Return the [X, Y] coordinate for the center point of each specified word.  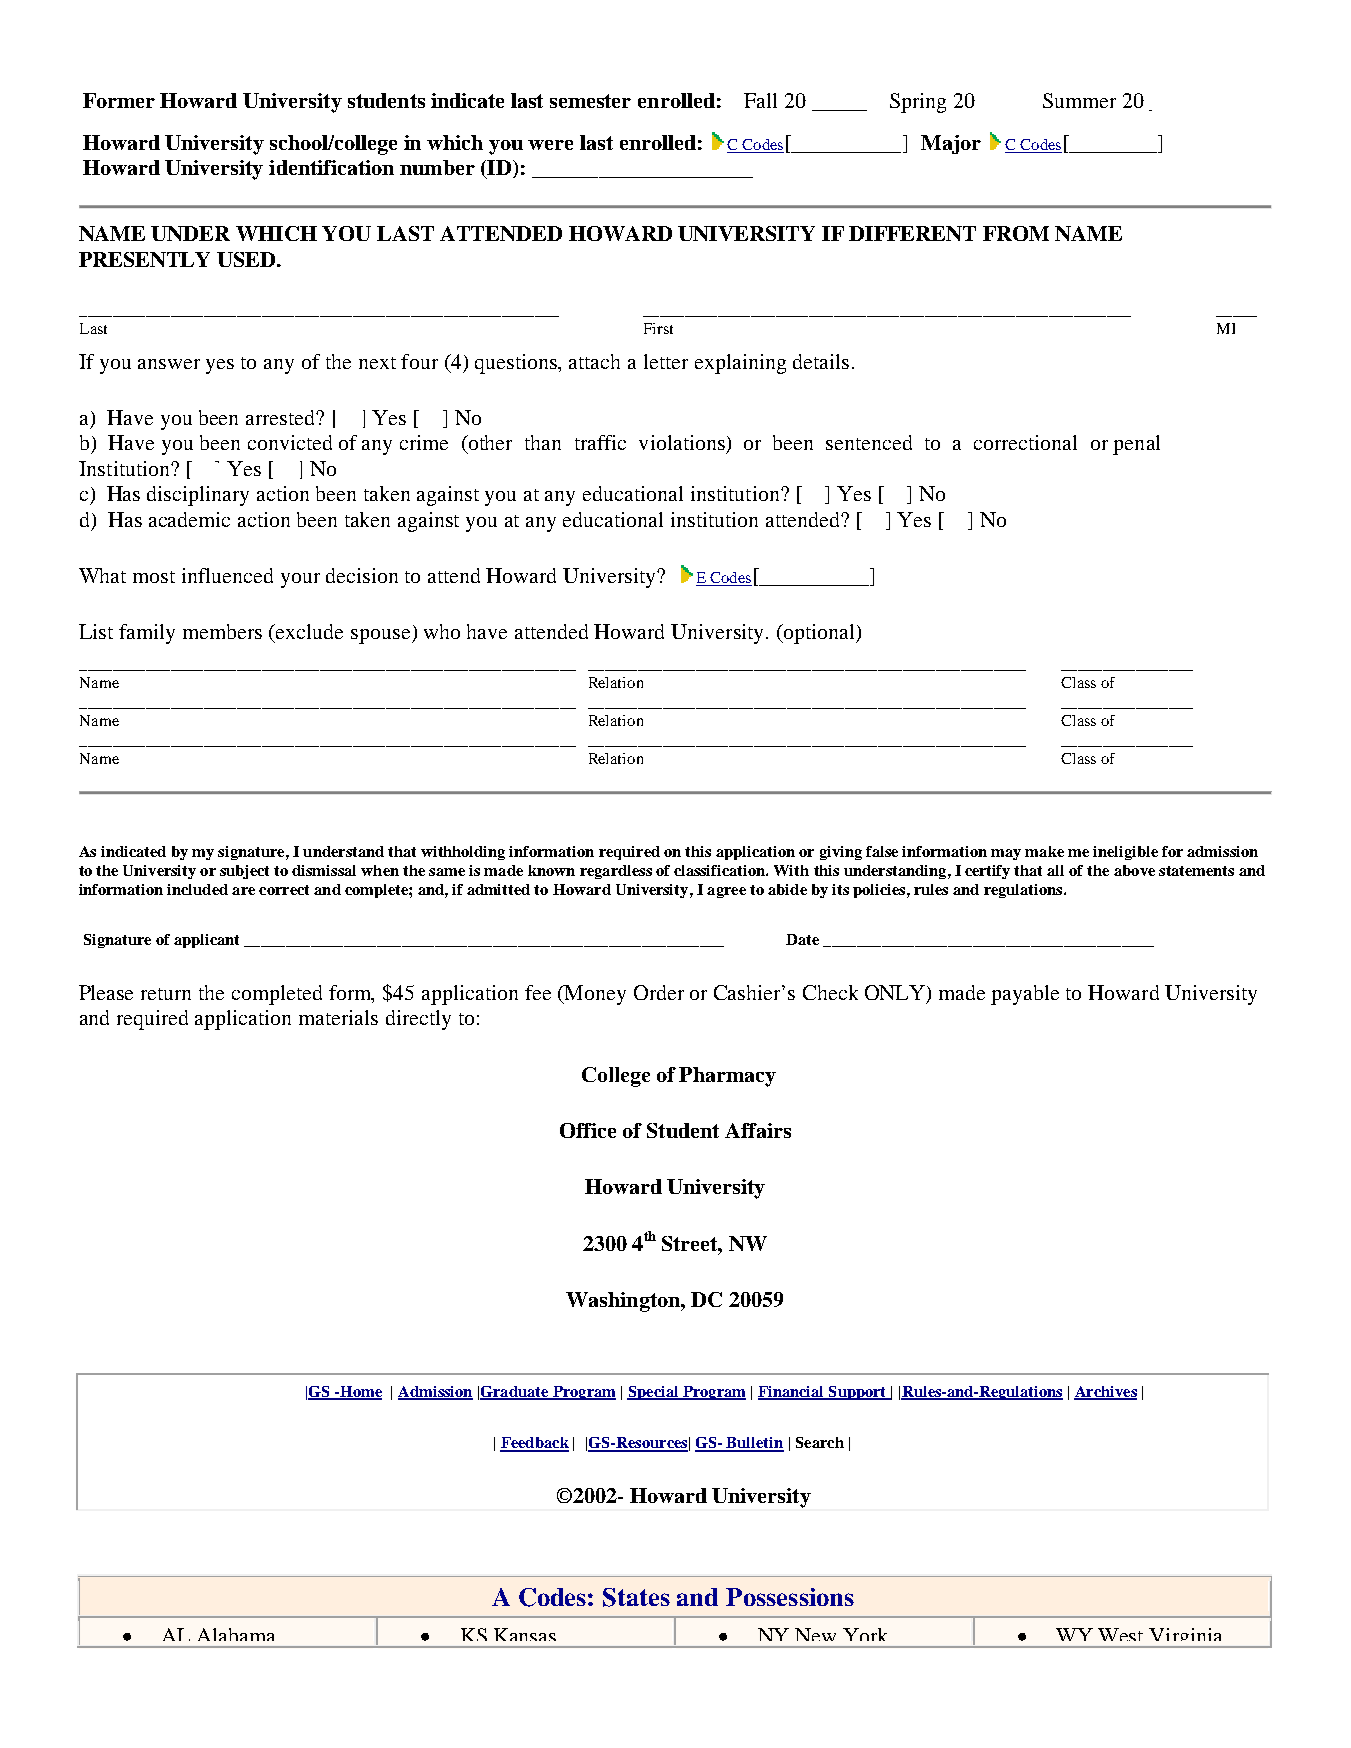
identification [331, 167]
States [636, 1597]
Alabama [236, 1634]
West [1120, 1634]
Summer [1079, 100]
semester [590, 101]
